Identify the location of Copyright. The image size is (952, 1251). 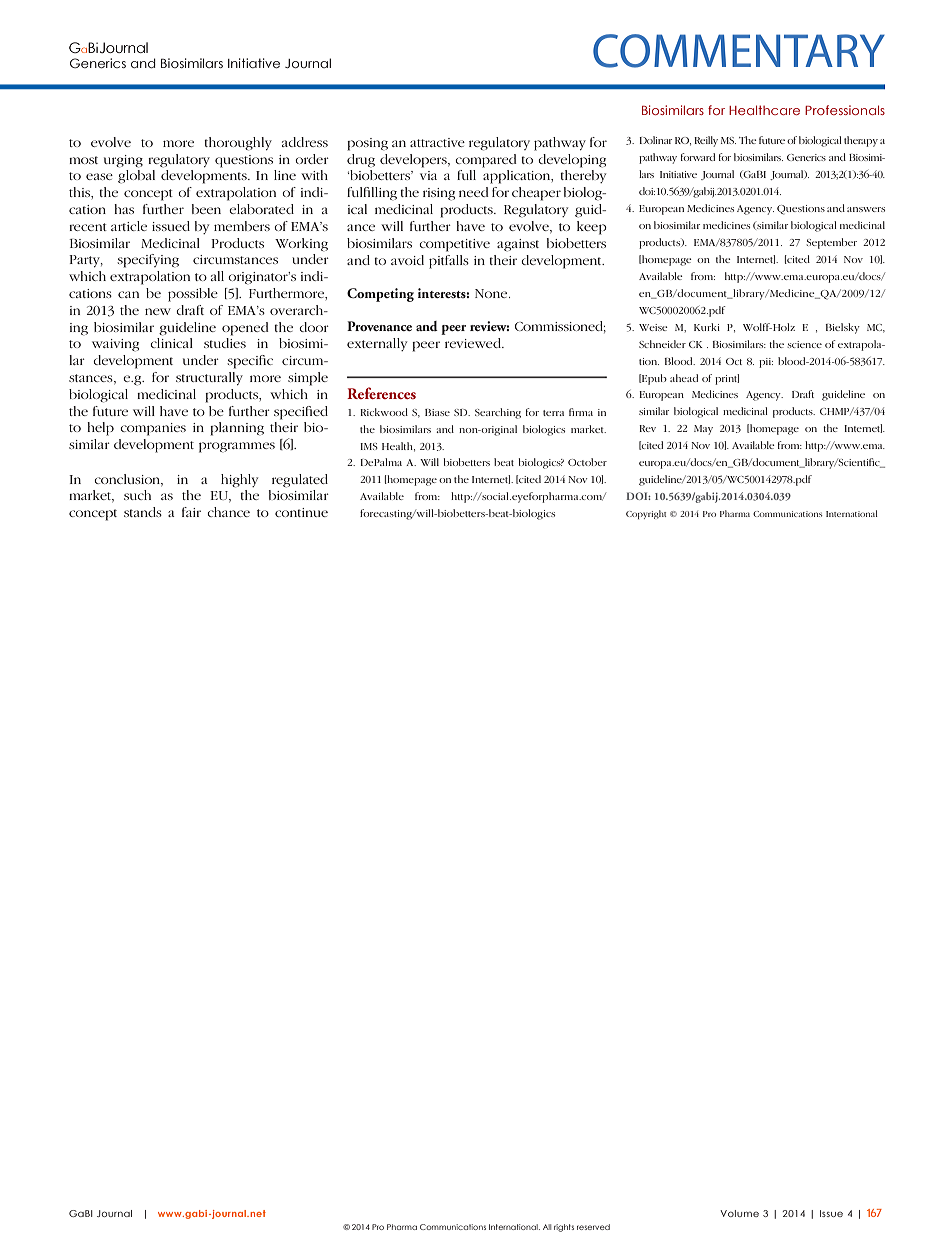
(646, 514).
